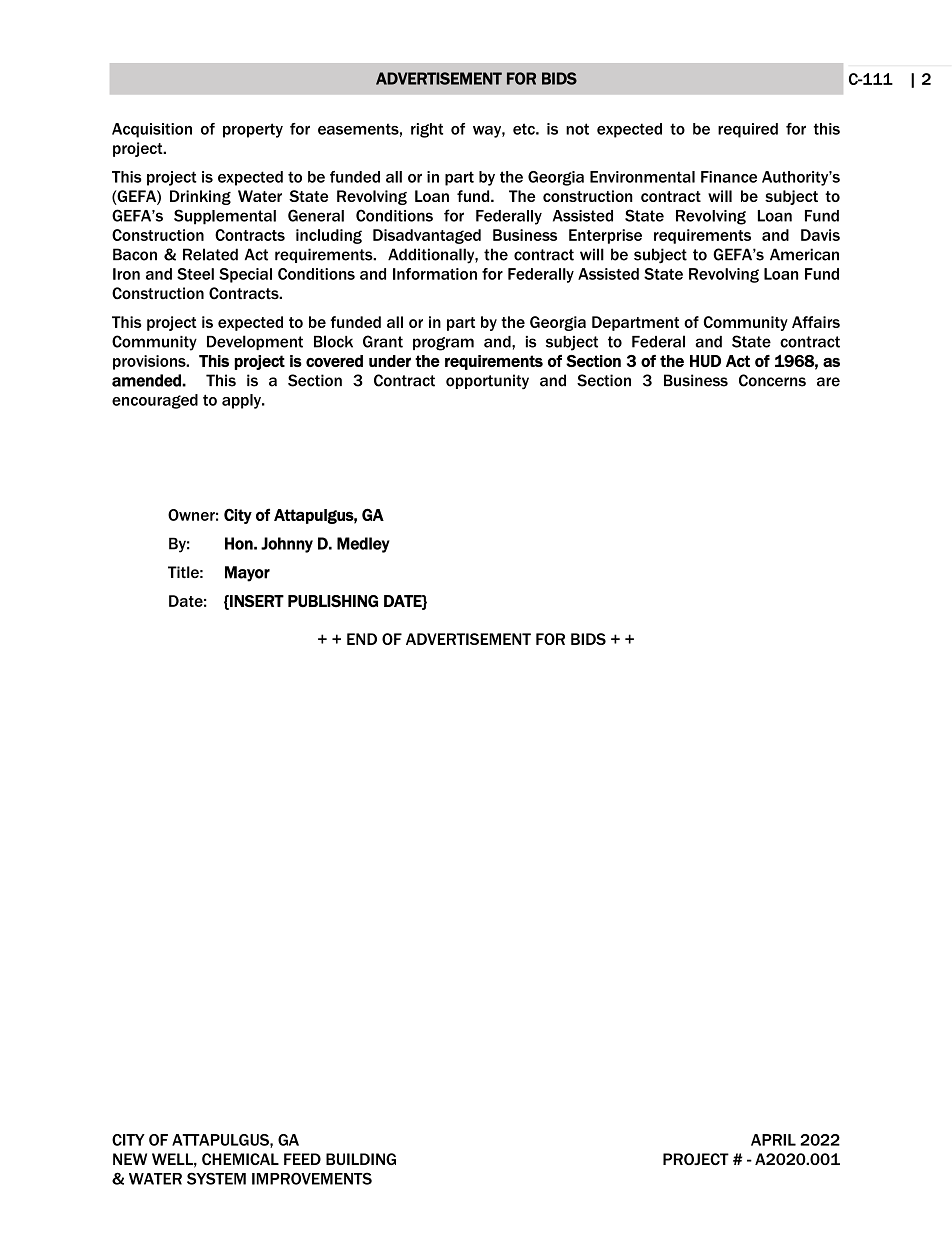 The width and height of the image is (952, 1233). I want to click on Mayor, so click(247, 574).
